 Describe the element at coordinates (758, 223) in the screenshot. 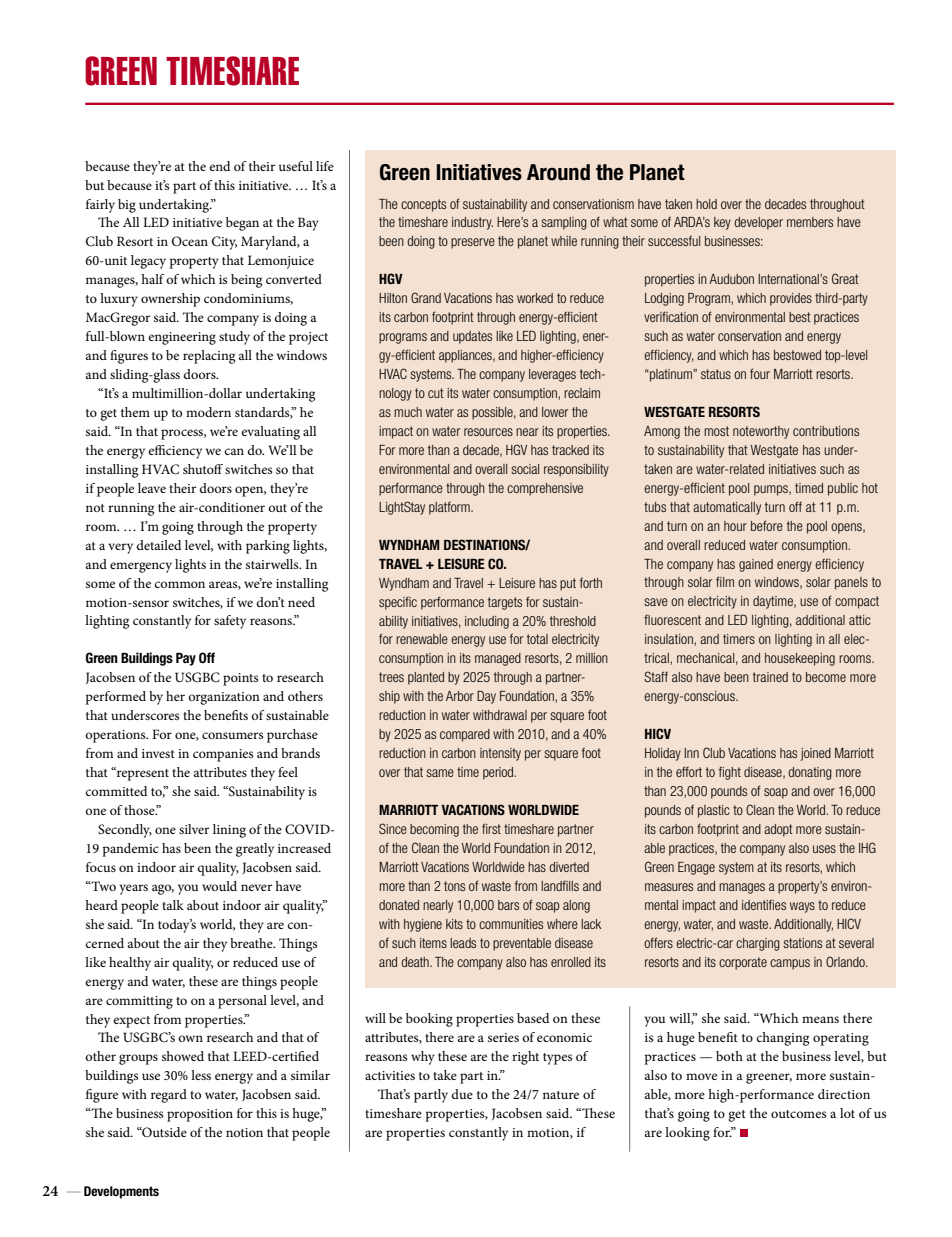

I see `developer` at that location.
